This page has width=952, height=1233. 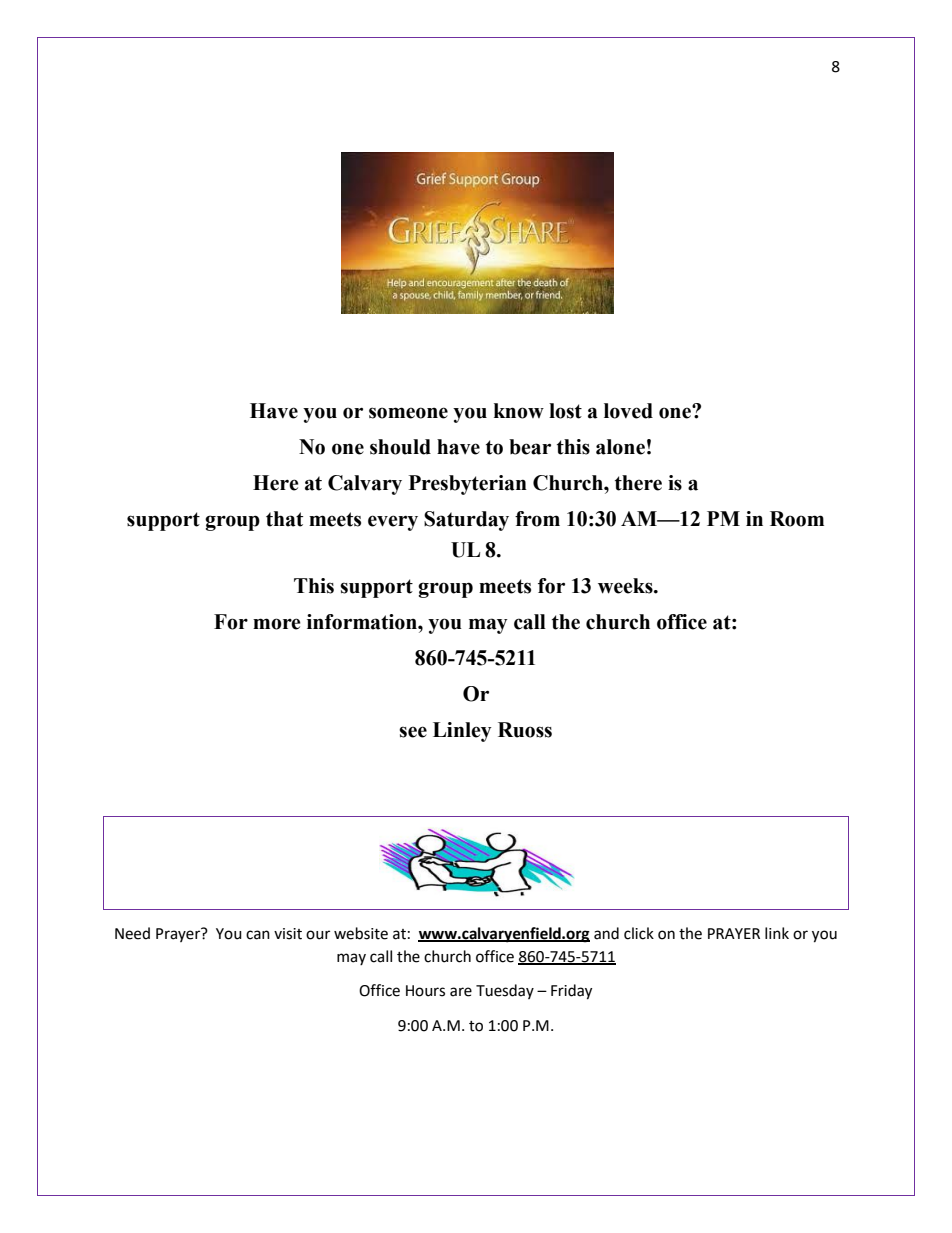 I want to click on loved, so click(x=628, y=411).
